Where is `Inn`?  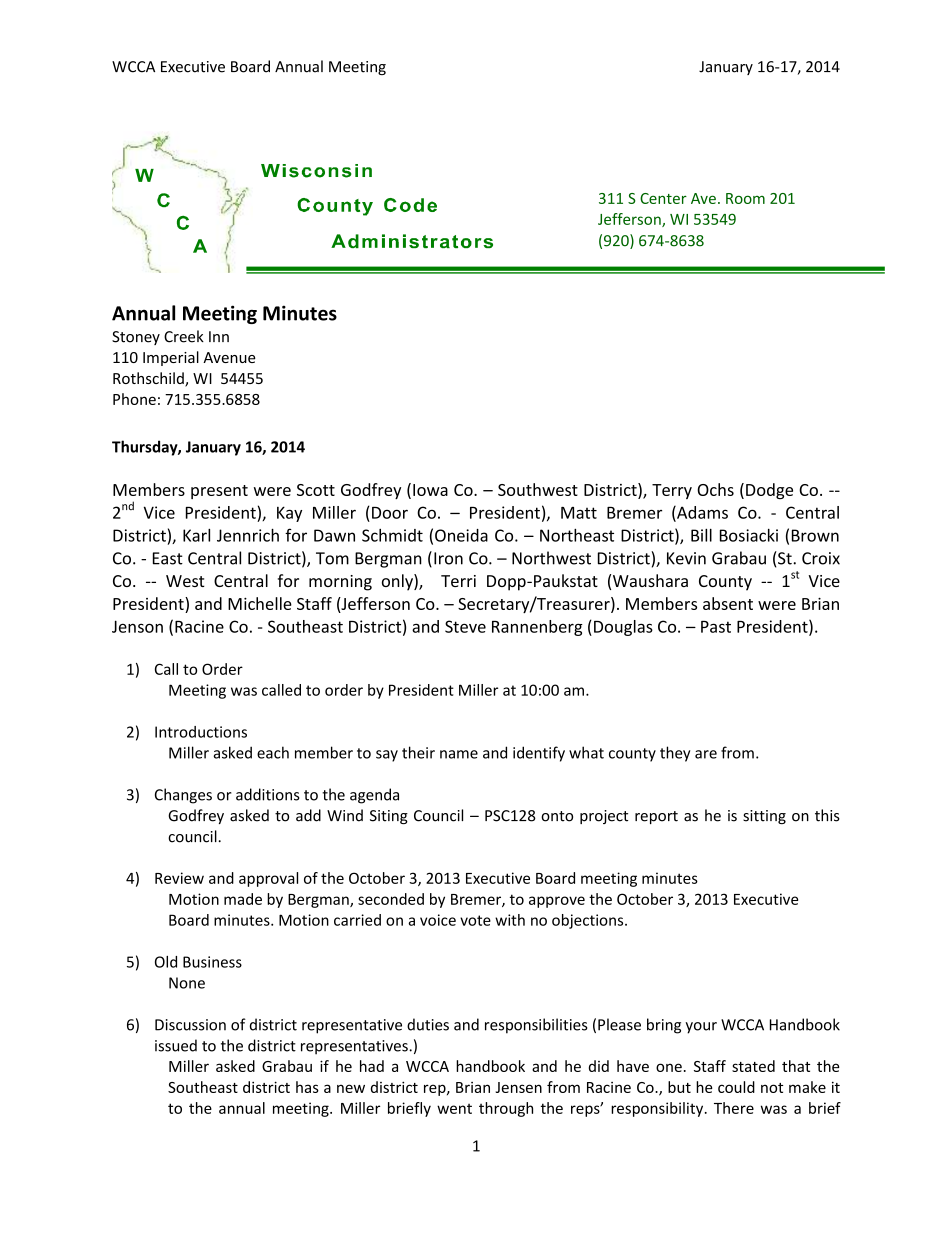 Inn is located at coordinates (219, 336).
